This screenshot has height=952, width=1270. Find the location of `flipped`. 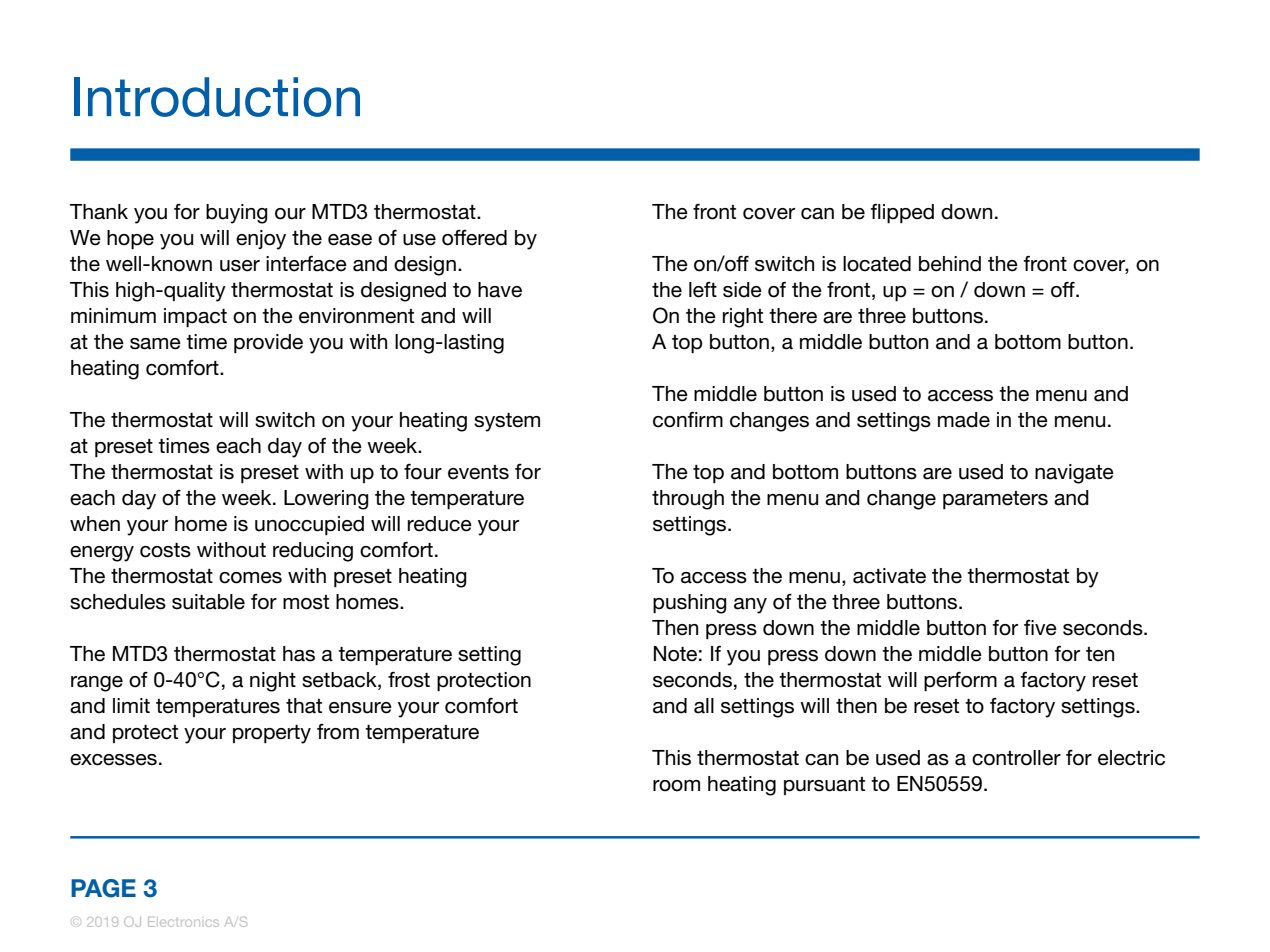

flipped is located at coordinates (902, 213).
